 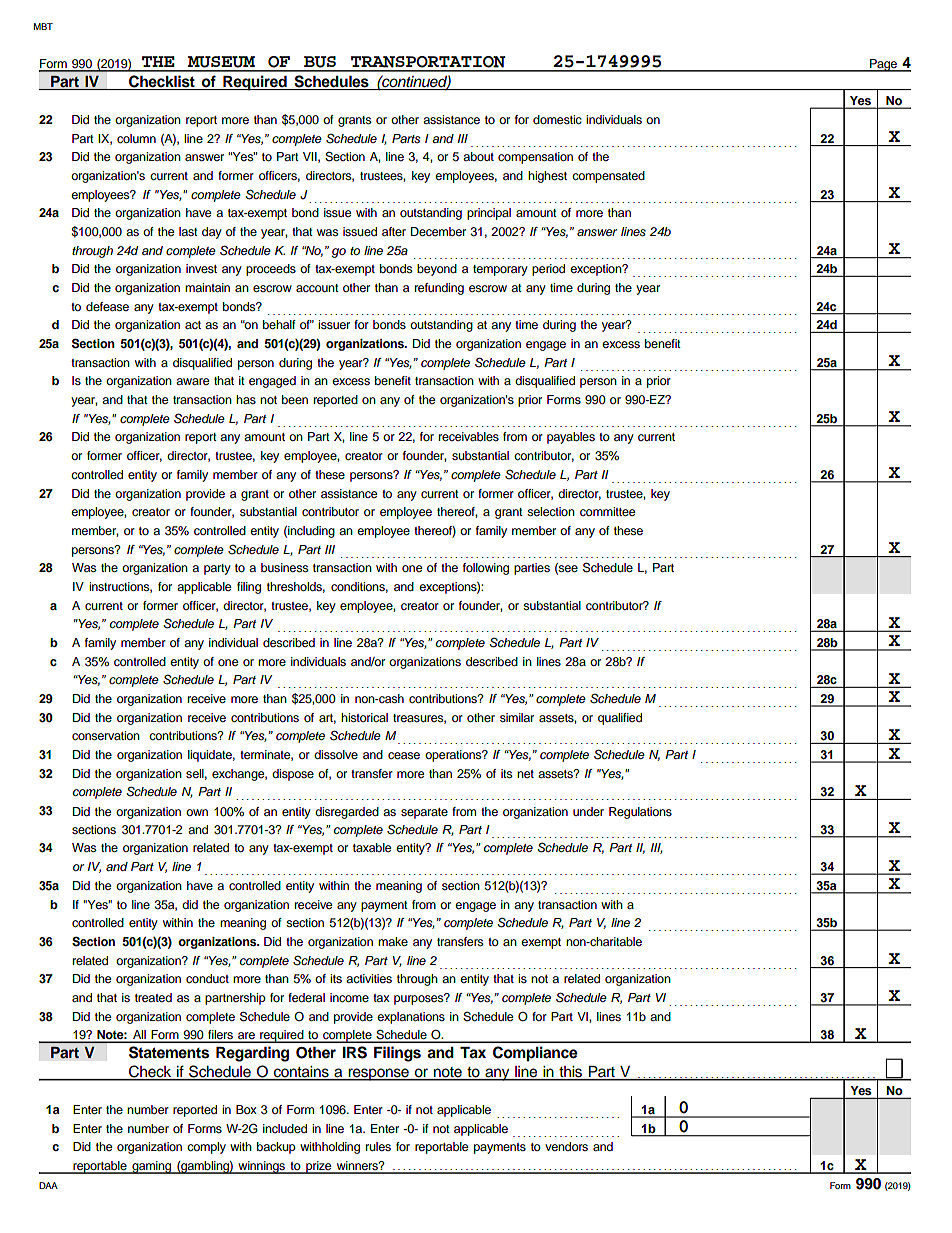 I want to click on committee, so click(x=608, y=511).
